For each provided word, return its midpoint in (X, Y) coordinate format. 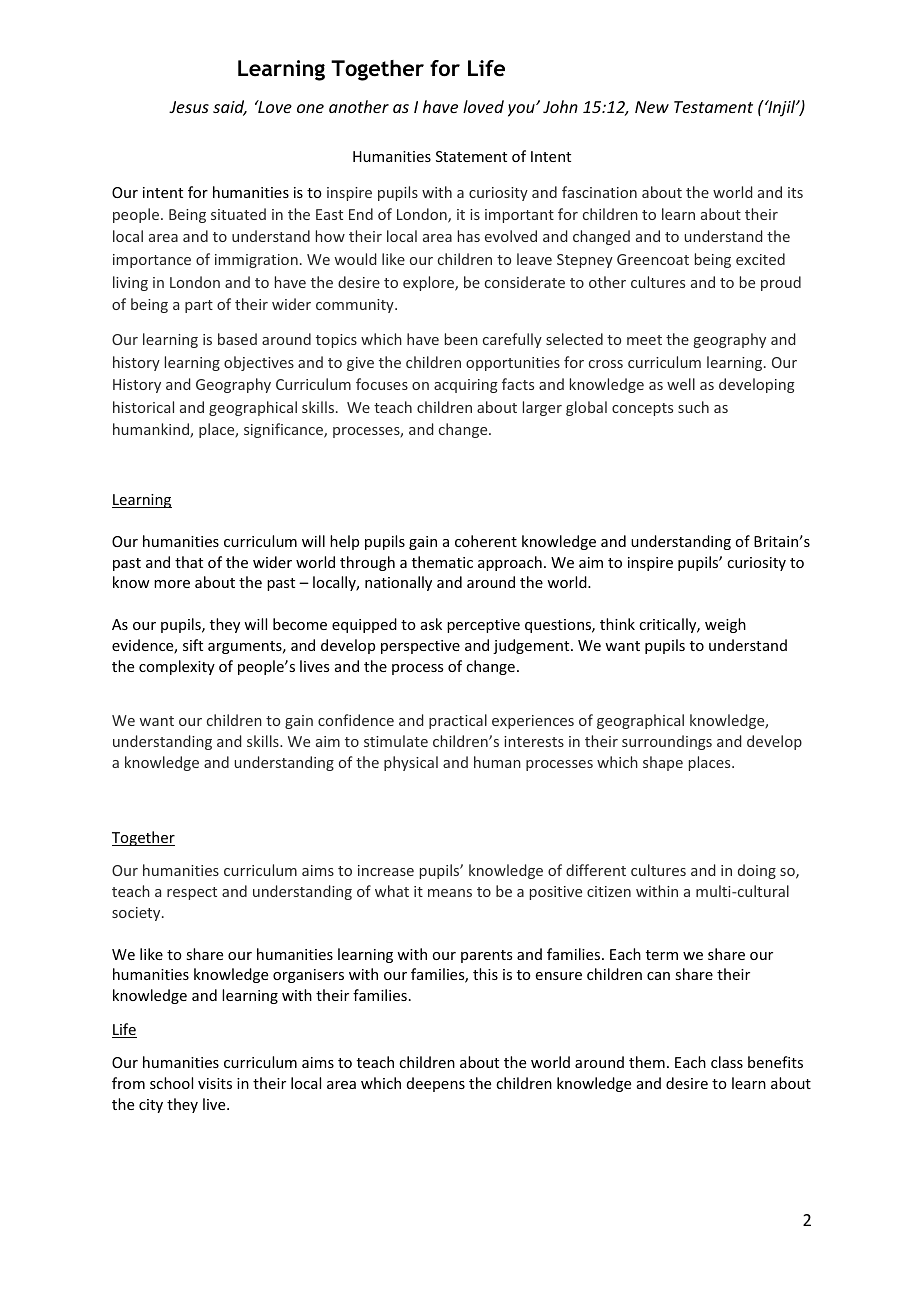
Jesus (189, 107)
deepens (436, 1084)
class (727, 1062)
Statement (471, 156)
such (693, 407)
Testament (713, 107)
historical (143, 407)
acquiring (466, 386)
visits (215, 1083)
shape (663, 763)
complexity (177, 667)
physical (411, 763)
